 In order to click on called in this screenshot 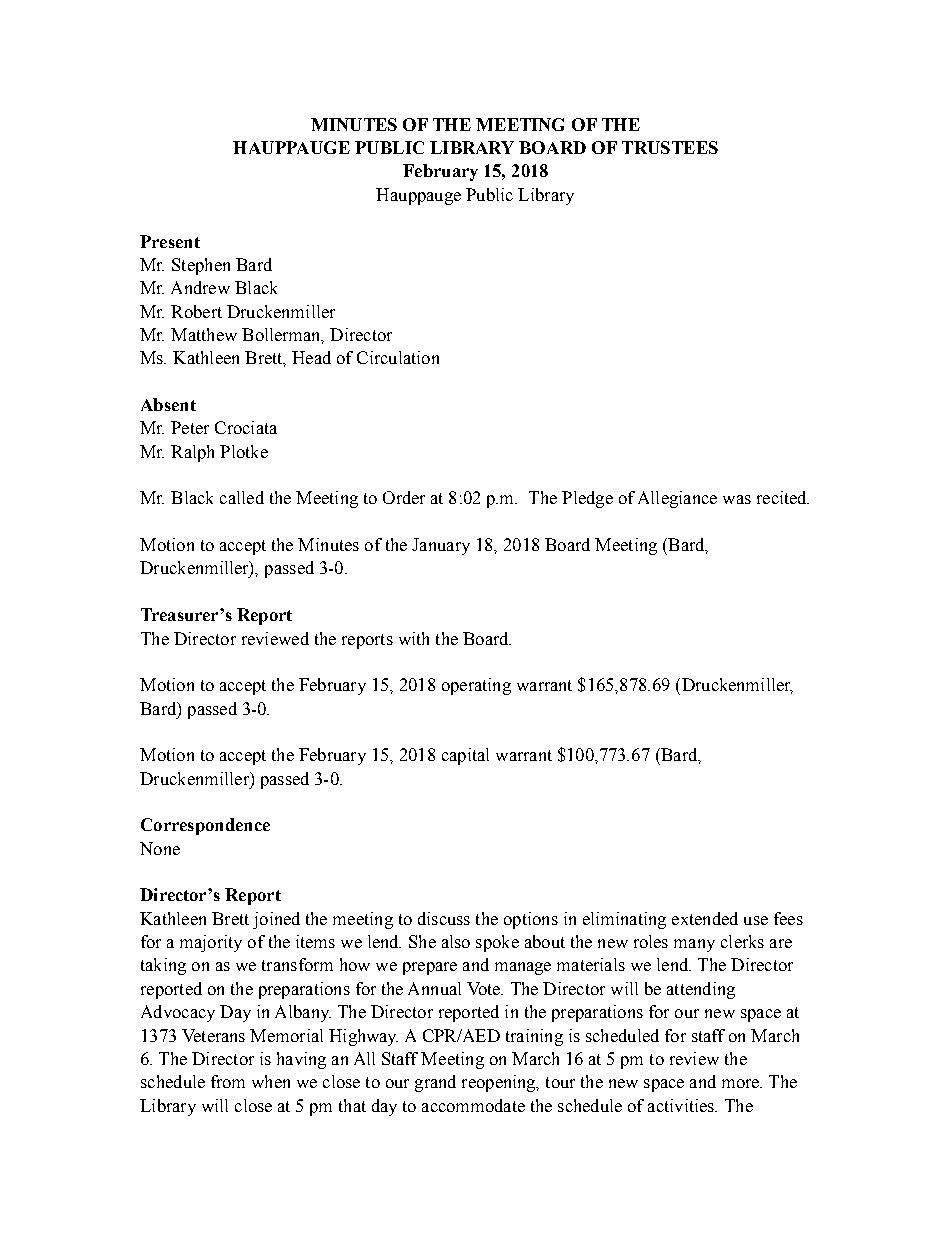, I will do `click(242, 497)`.
